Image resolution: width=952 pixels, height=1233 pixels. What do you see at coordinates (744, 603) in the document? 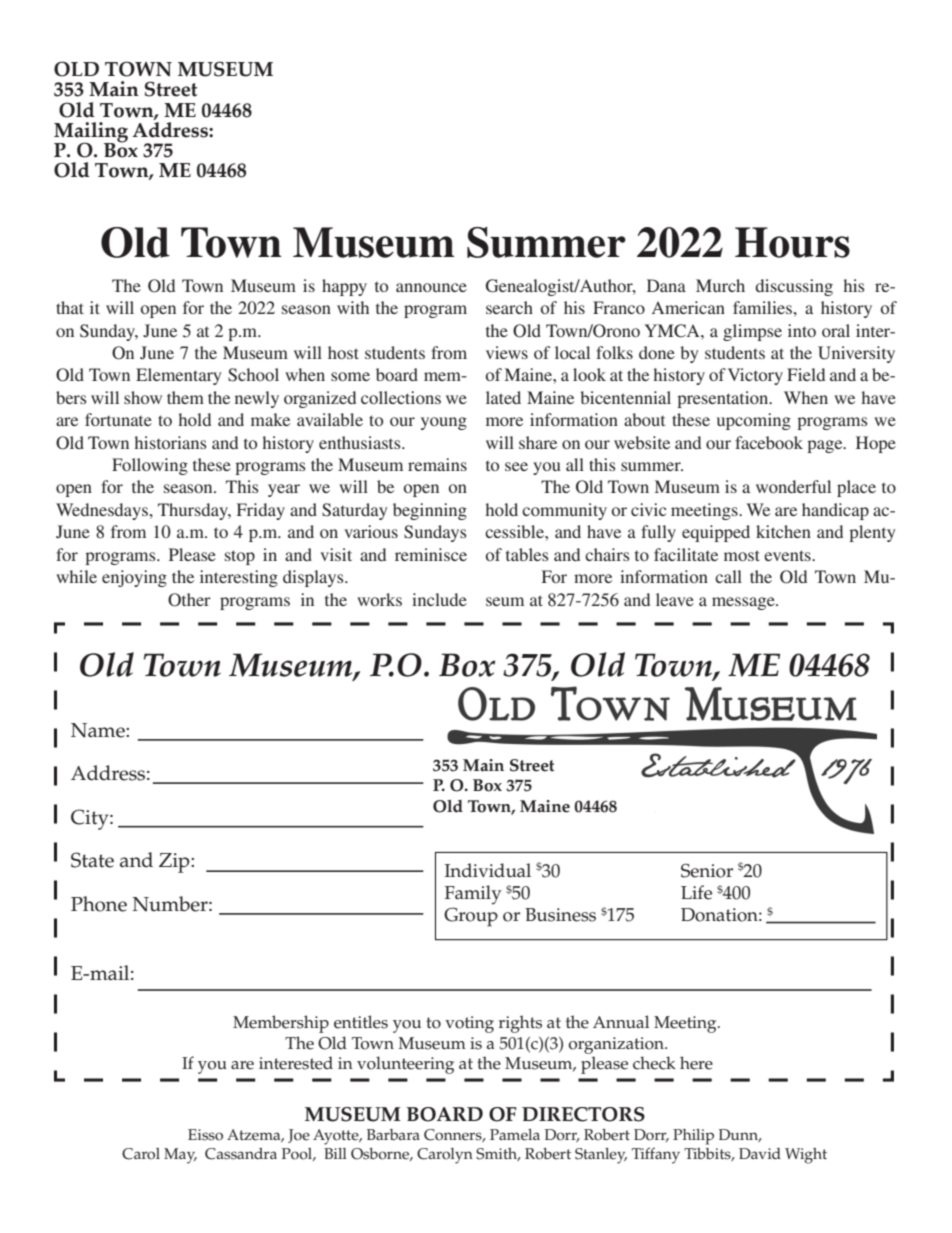
I see `message` at bounding box center [744, 603].
